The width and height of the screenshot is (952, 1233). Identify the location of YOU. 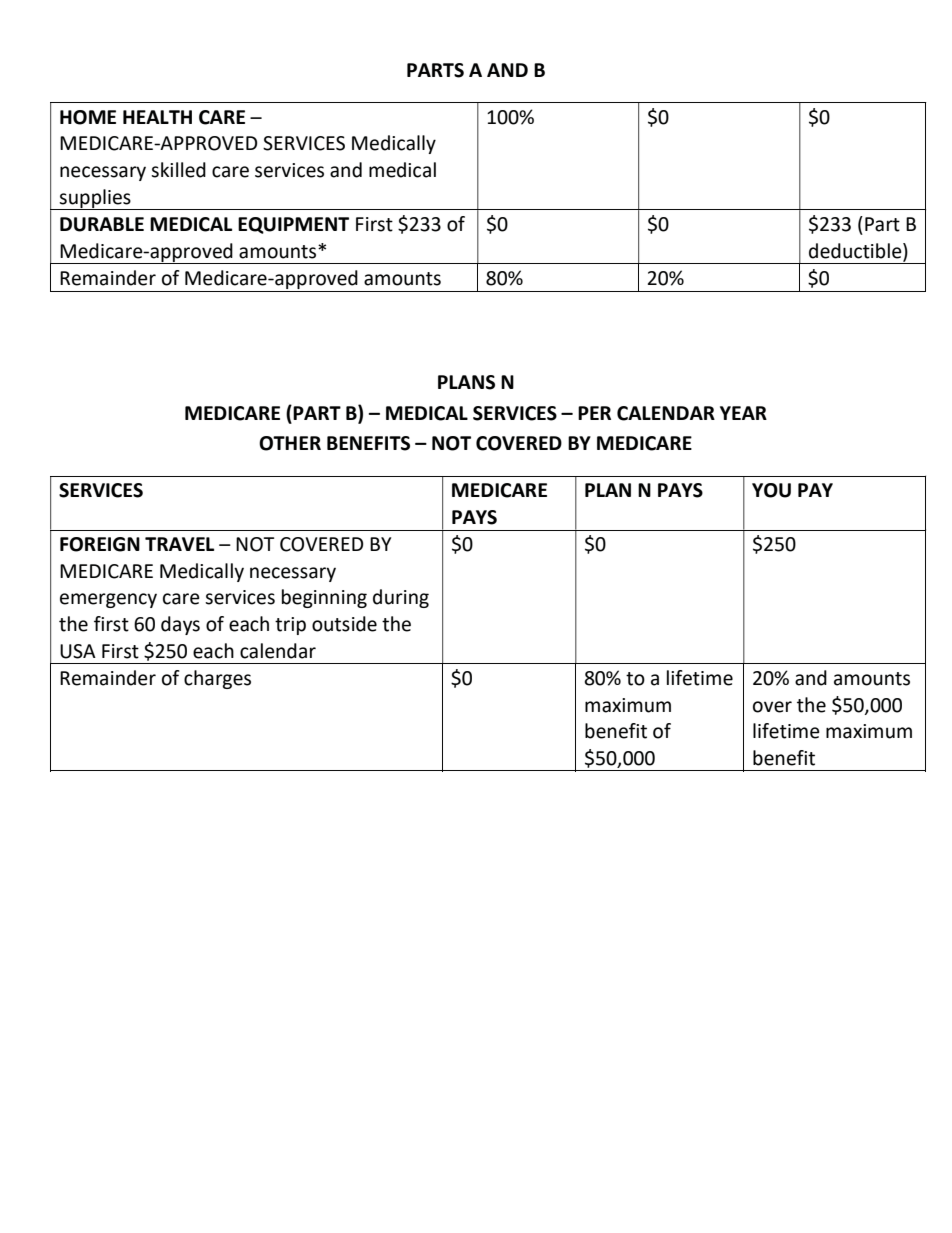
(771, 490).
